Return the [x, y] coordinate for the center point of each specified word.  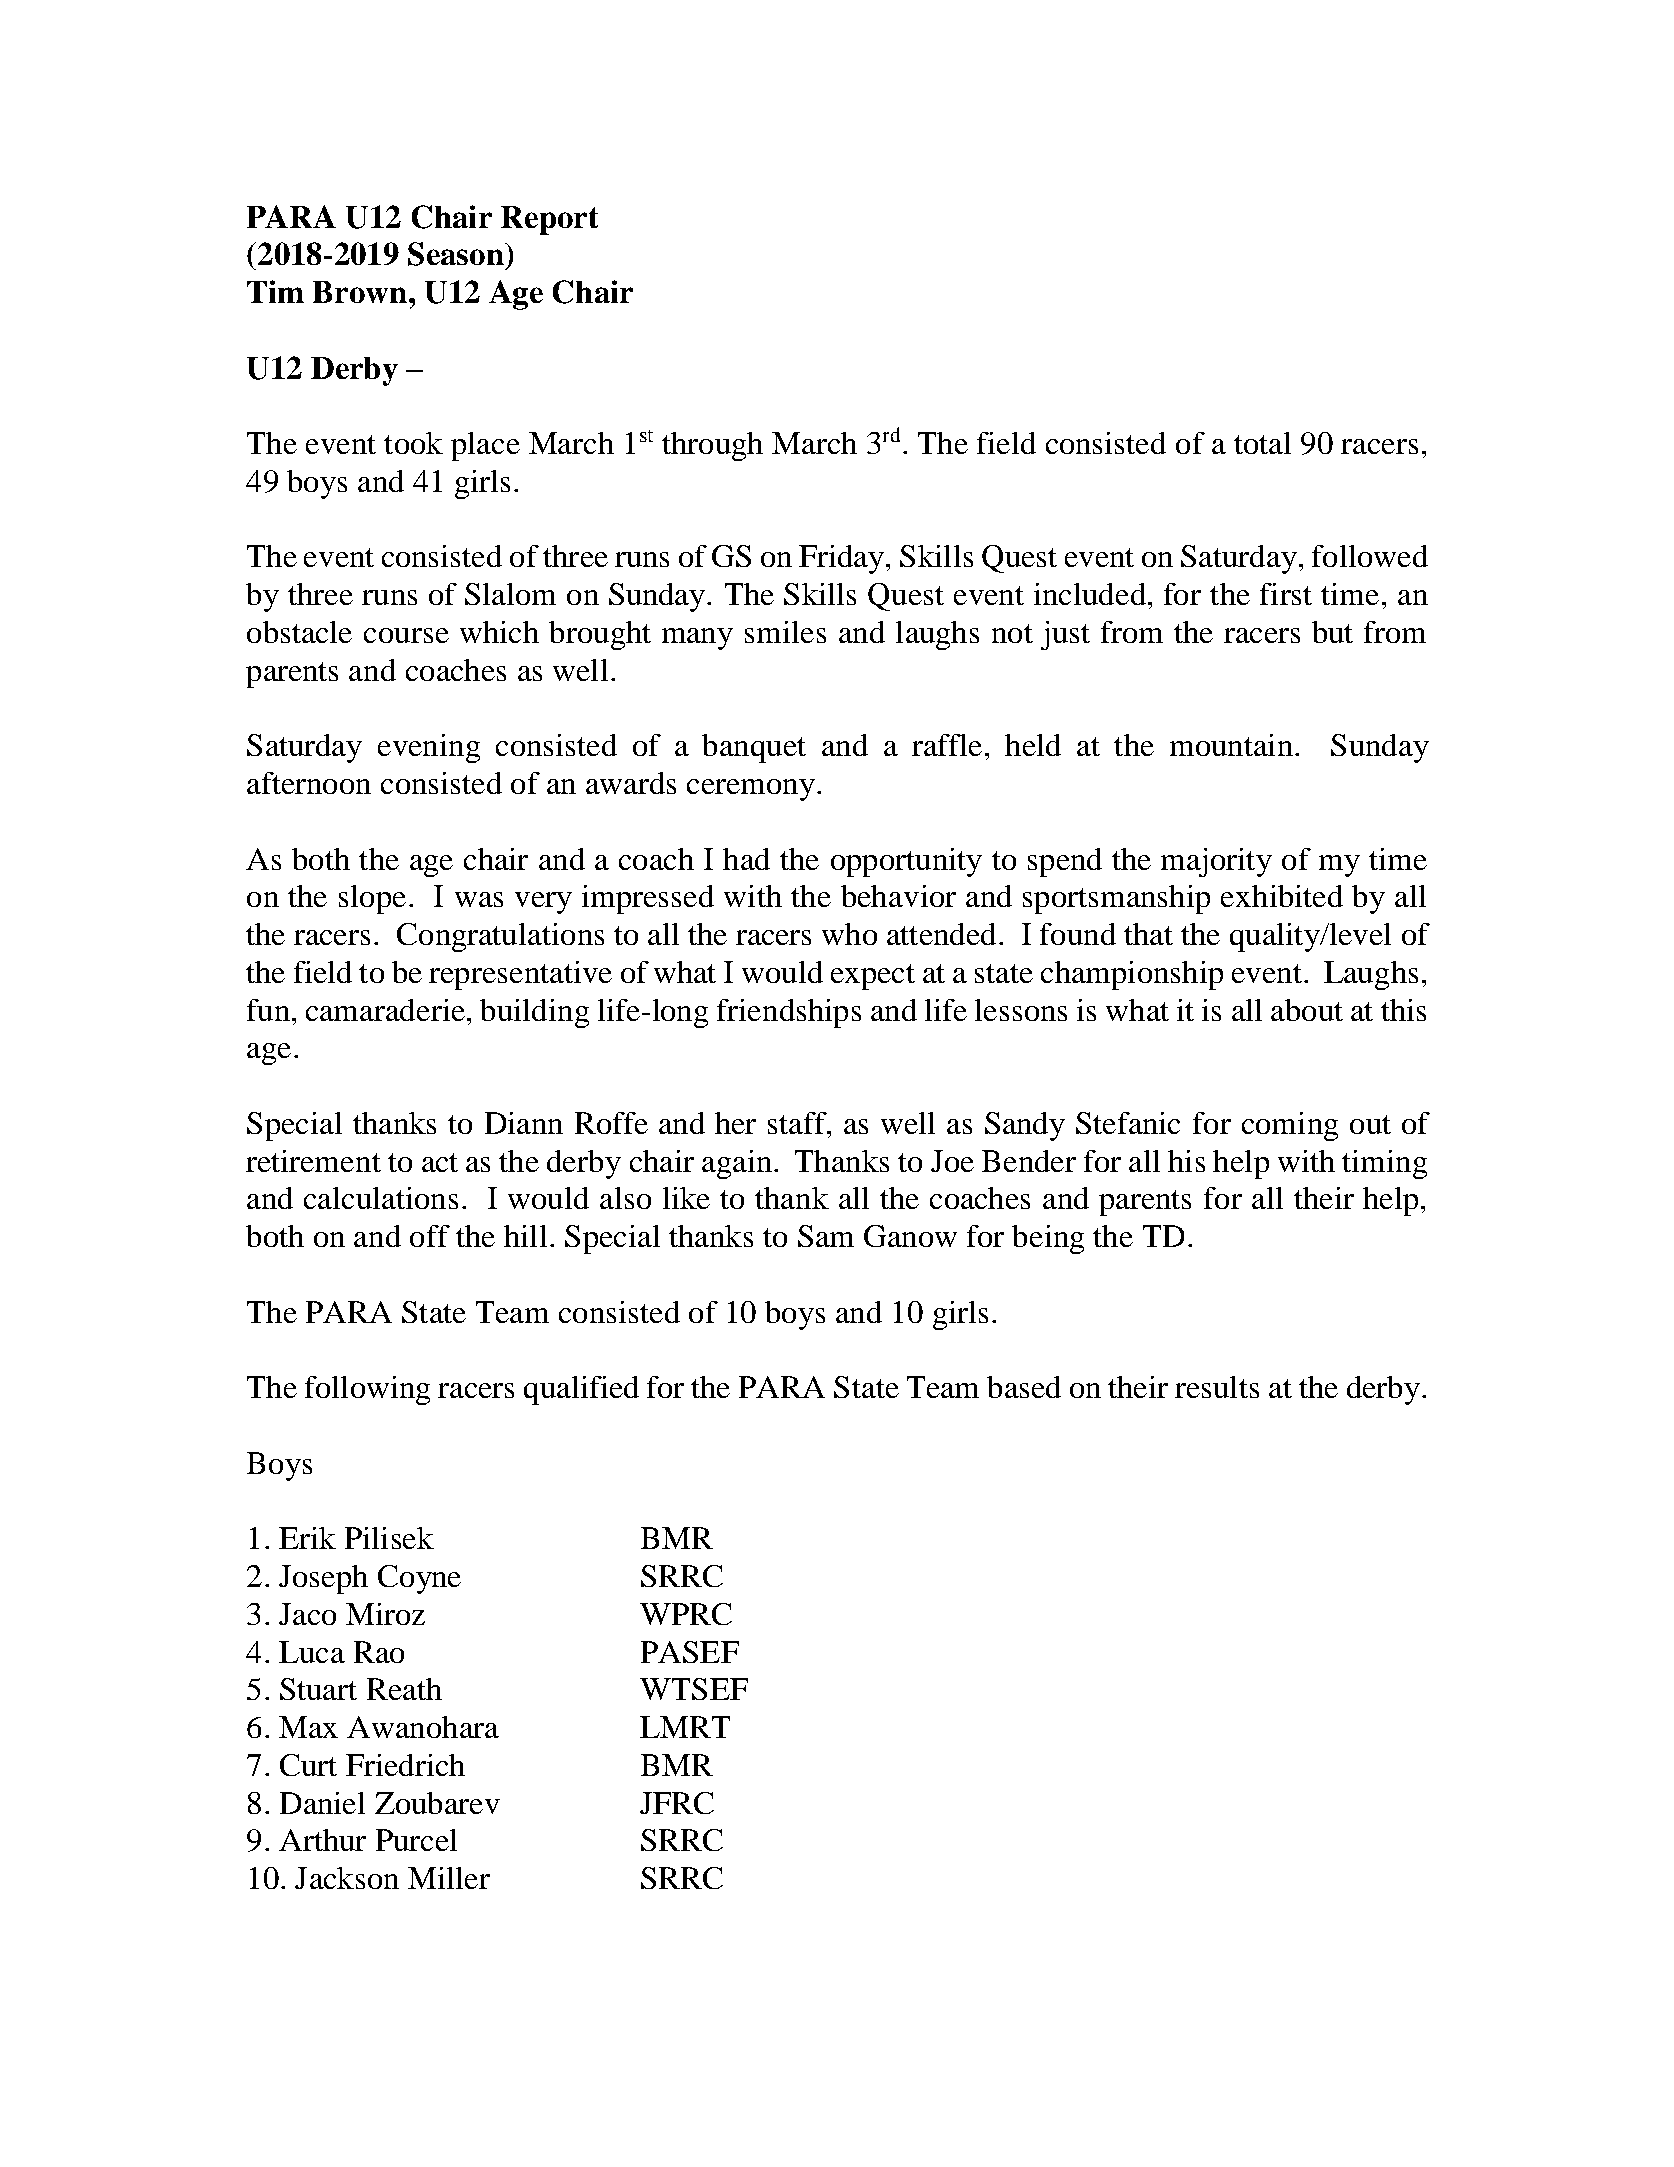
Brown [360, 292]
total [1262, 443]
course [406, 635]
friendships [789, 1013]
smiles [785, 632]
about [1307, 1010]
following [367, 1390]
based [1024, 1387]
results [1217, 1387]
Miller [449, 1878]
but [1332, 632]
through [712, 446]
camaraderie [385, 1010]
